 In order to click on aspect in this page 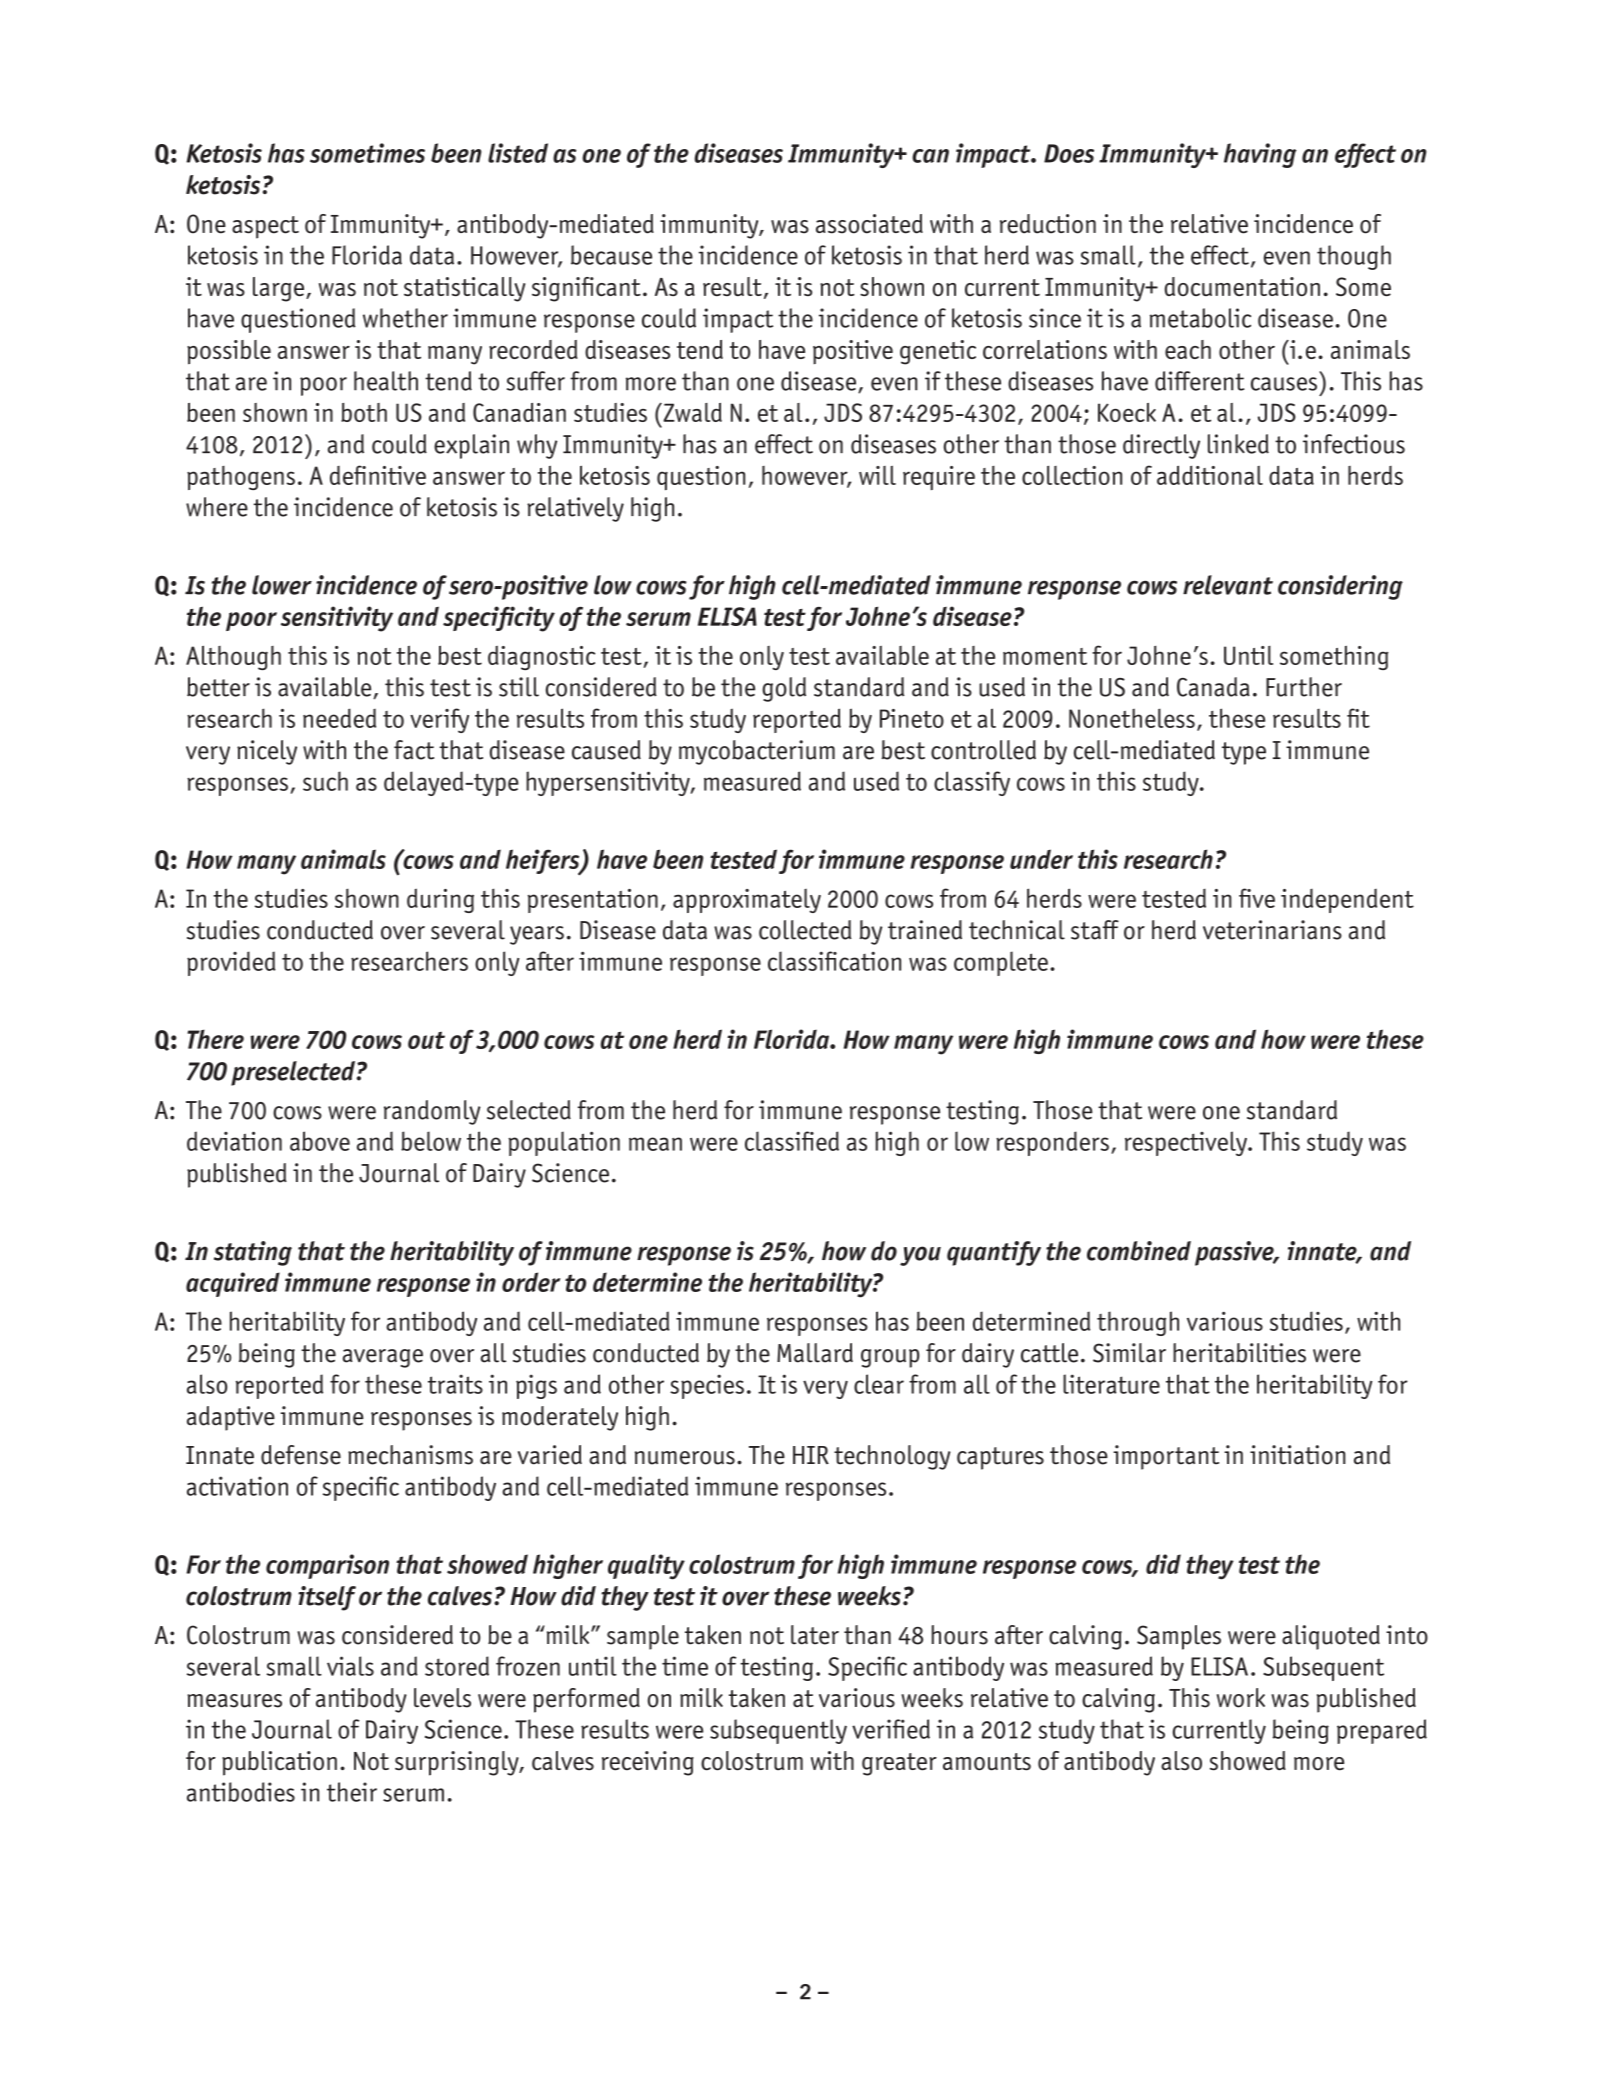, I will do `click(265, 227)`.
